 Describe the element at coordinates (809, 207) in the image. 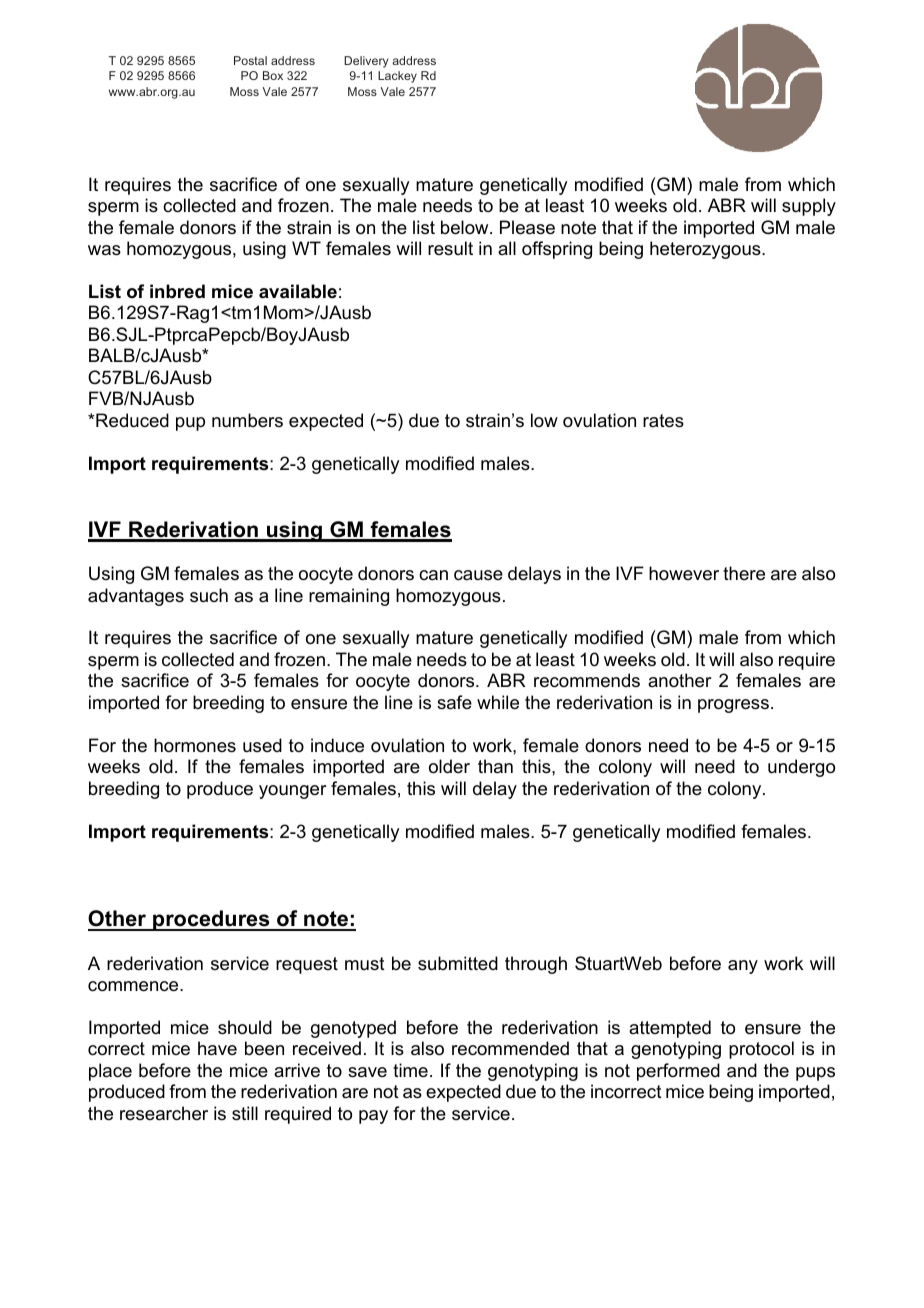

I see `supply` at that location.
